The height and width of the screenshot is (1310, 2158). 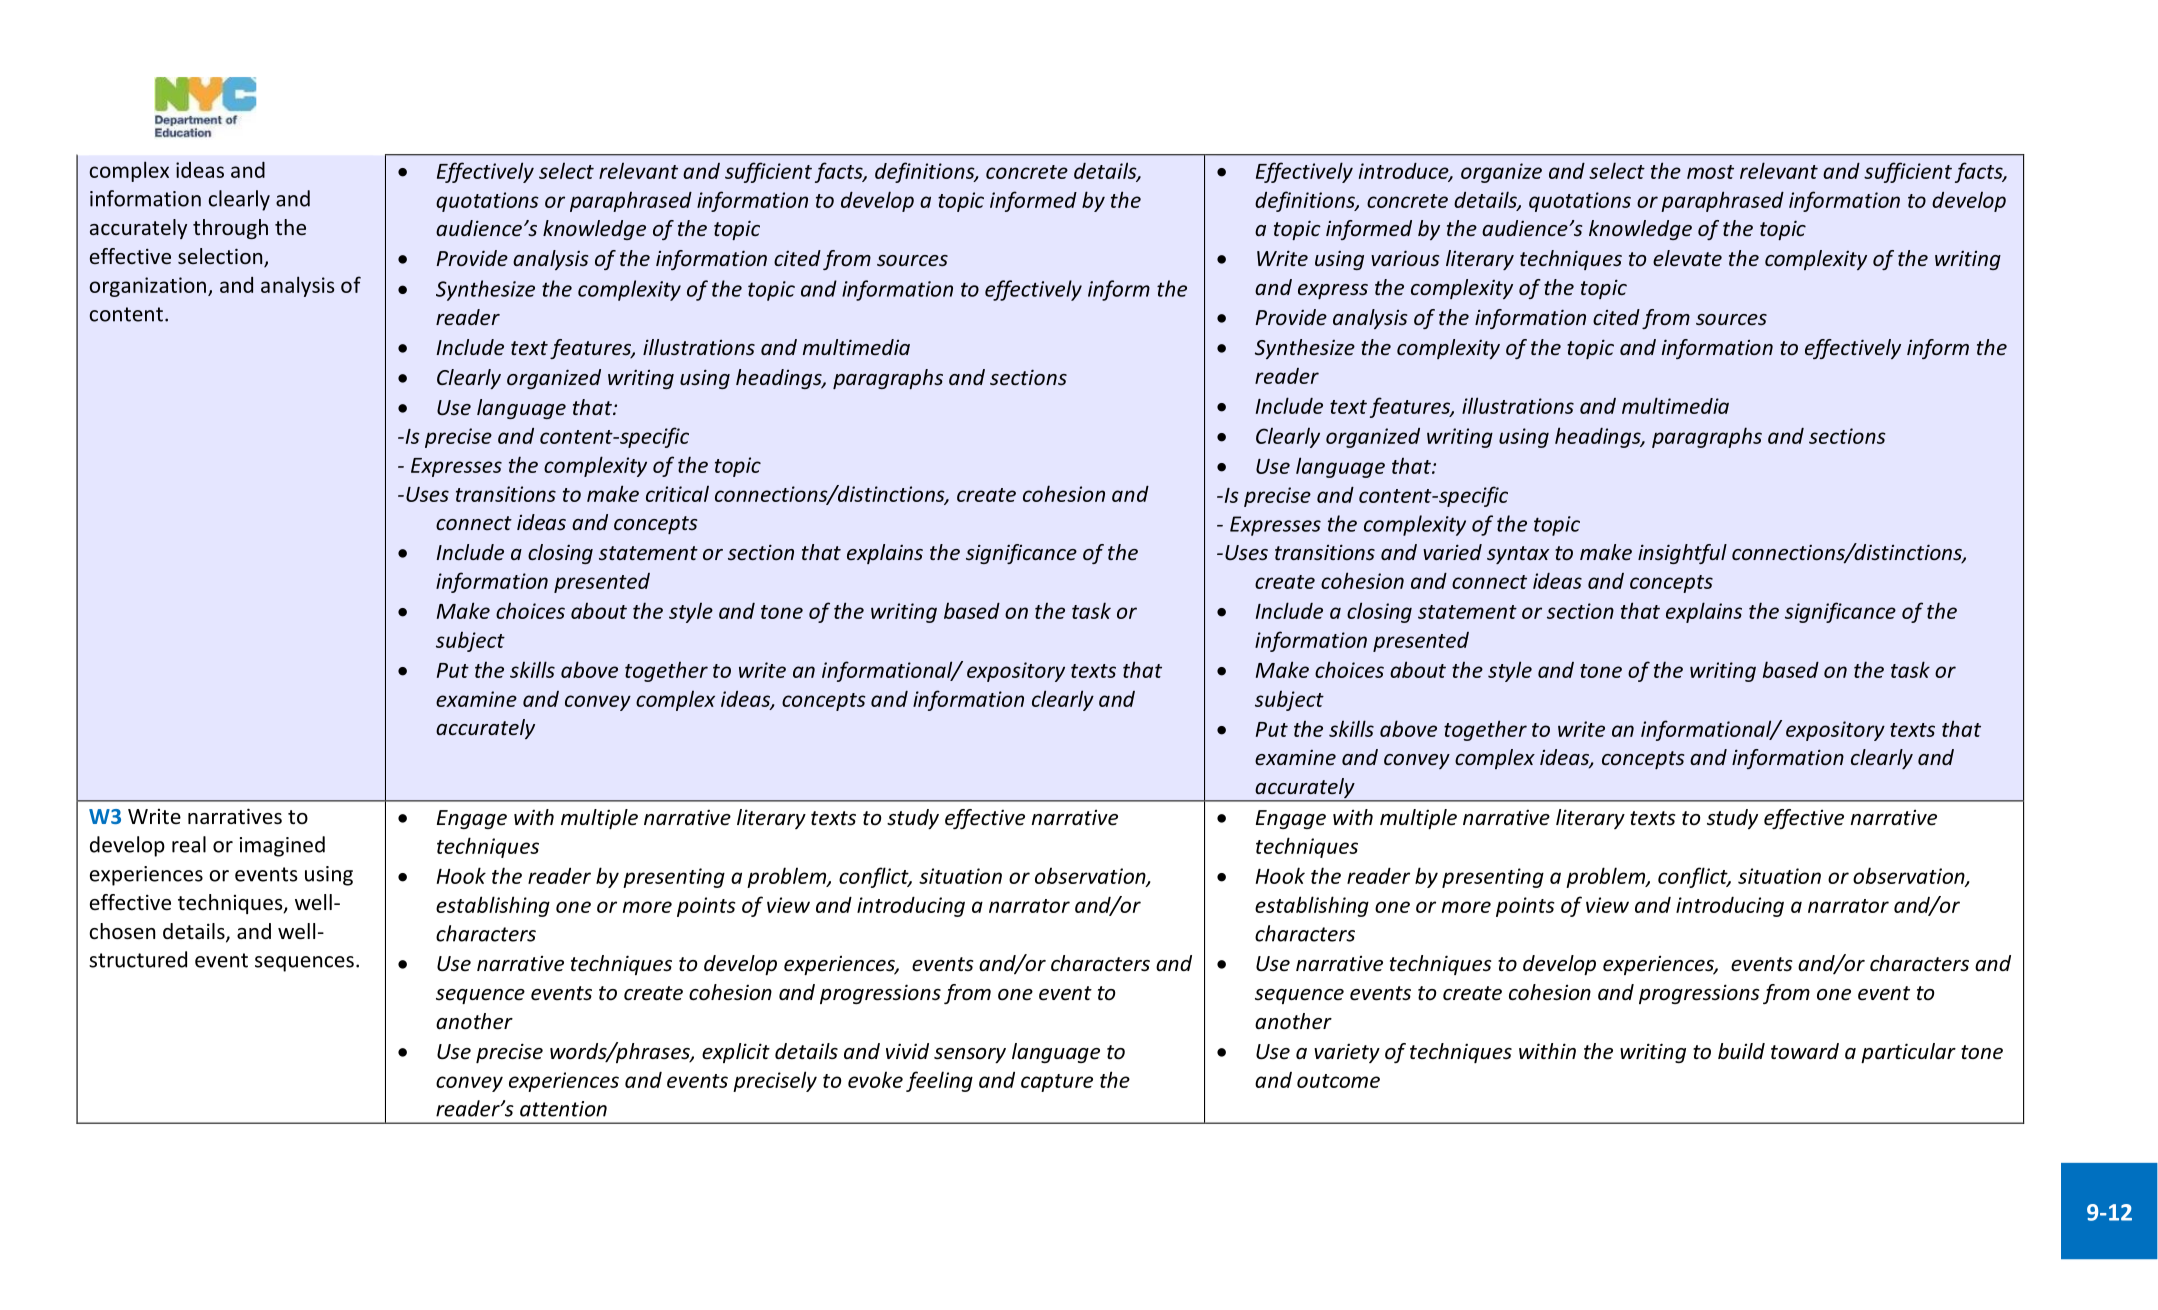 I want to click on most, so click(x=1710, y=172).
